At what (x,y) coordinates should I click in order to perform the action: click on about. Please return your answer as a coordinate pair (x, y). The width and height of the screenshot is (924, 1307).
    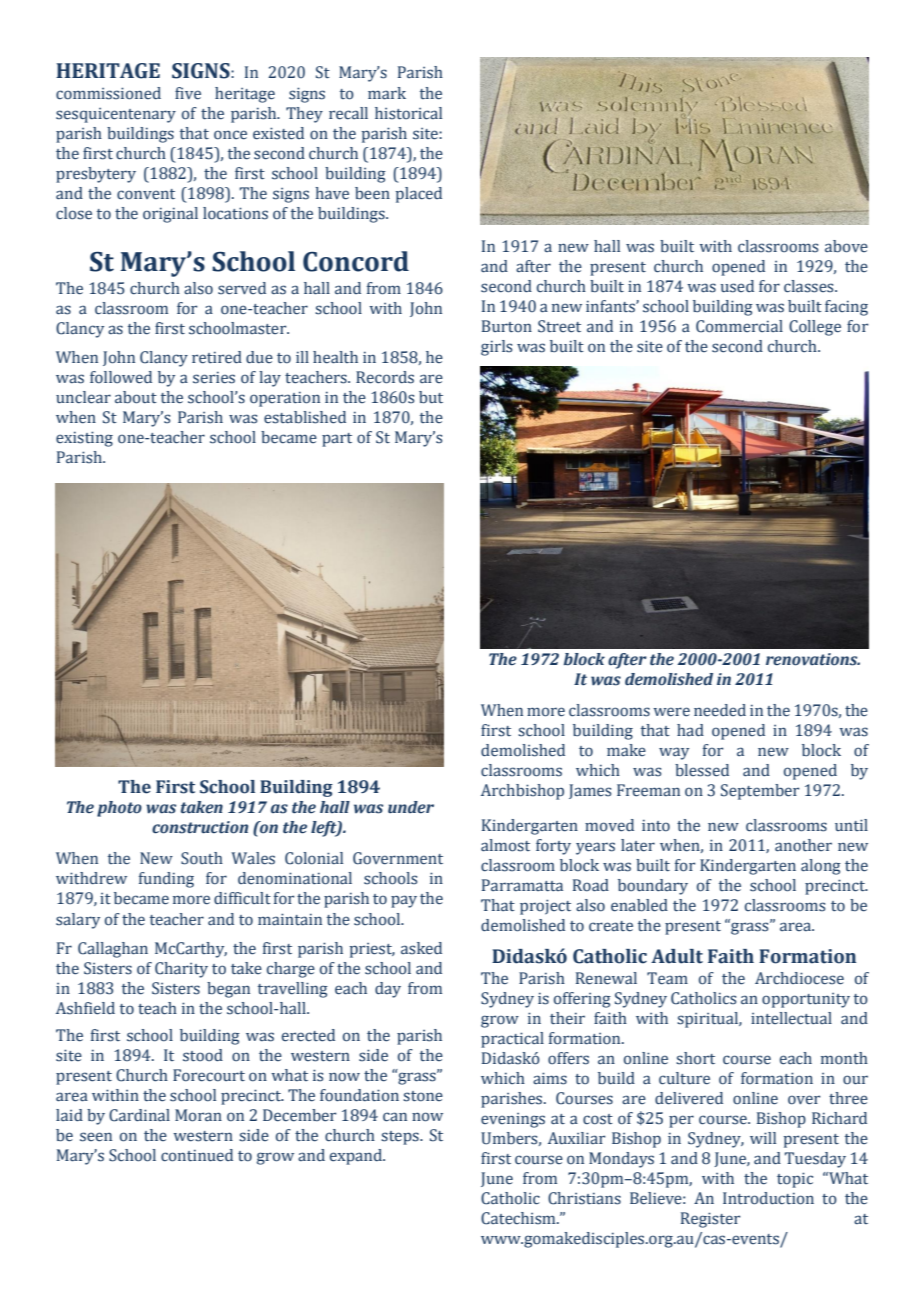
    Looking at the image, I should click on (136, 397).
